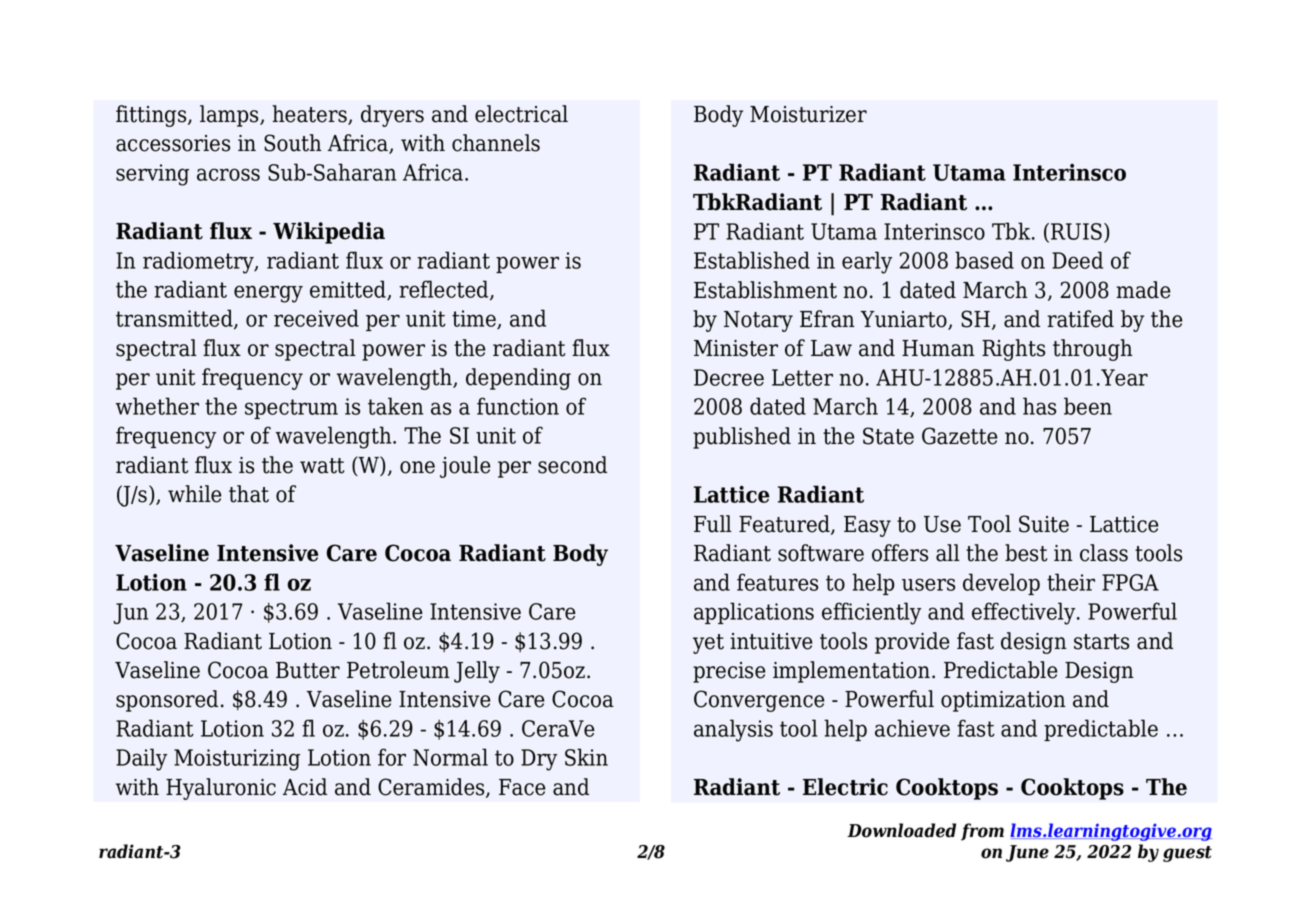 Image resolution: width=1311 pixels, height=924 pixels. Describe the element at coordinates (221, 789) in the screenshot. I see `Hyaluronic` at that location.
